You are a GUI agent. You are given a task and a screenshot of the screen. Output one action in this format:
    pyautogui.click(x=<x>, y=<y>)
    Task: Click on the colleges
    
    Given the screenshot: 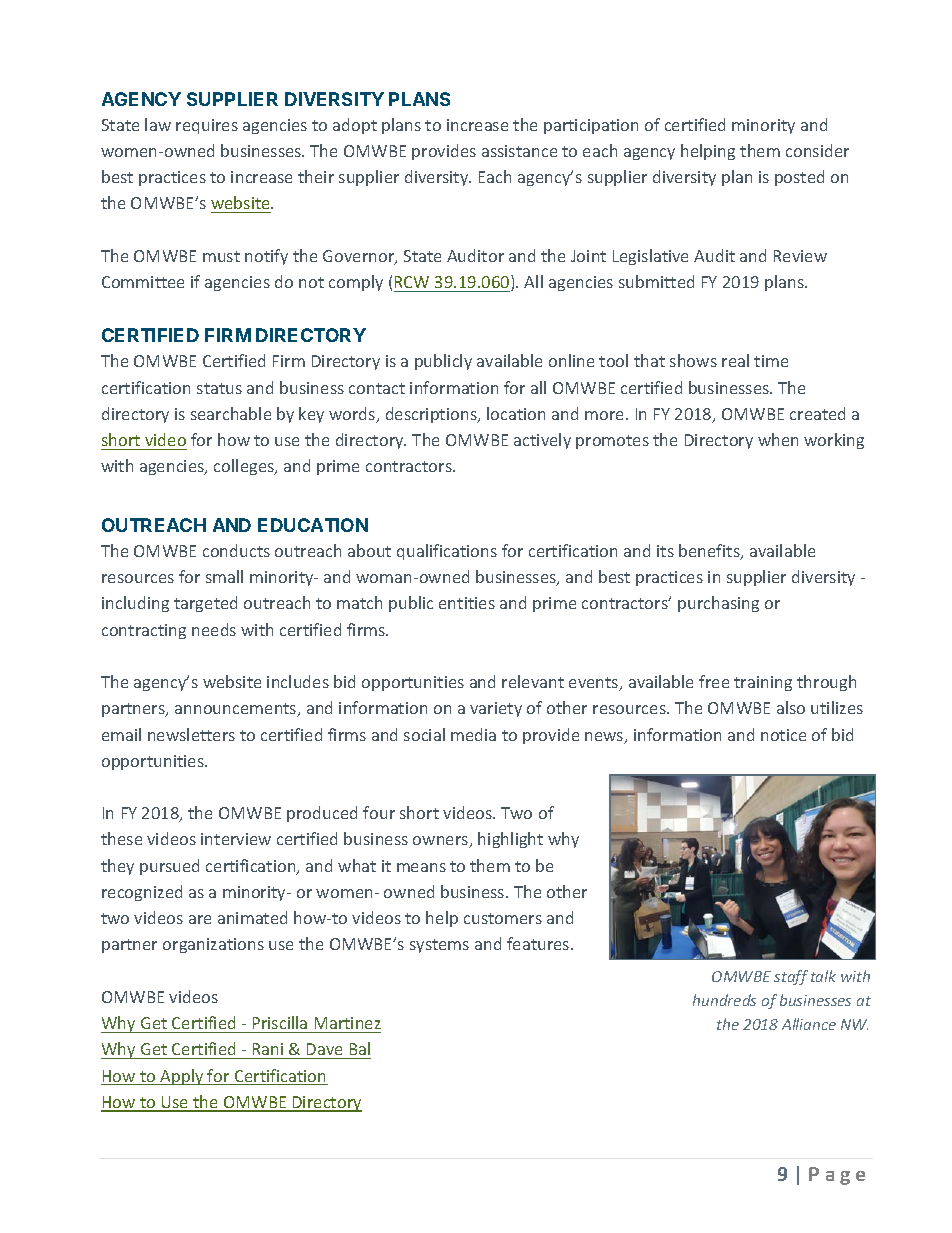 What is the action you would take?
    pyautogui.click(x=245, y=467)
